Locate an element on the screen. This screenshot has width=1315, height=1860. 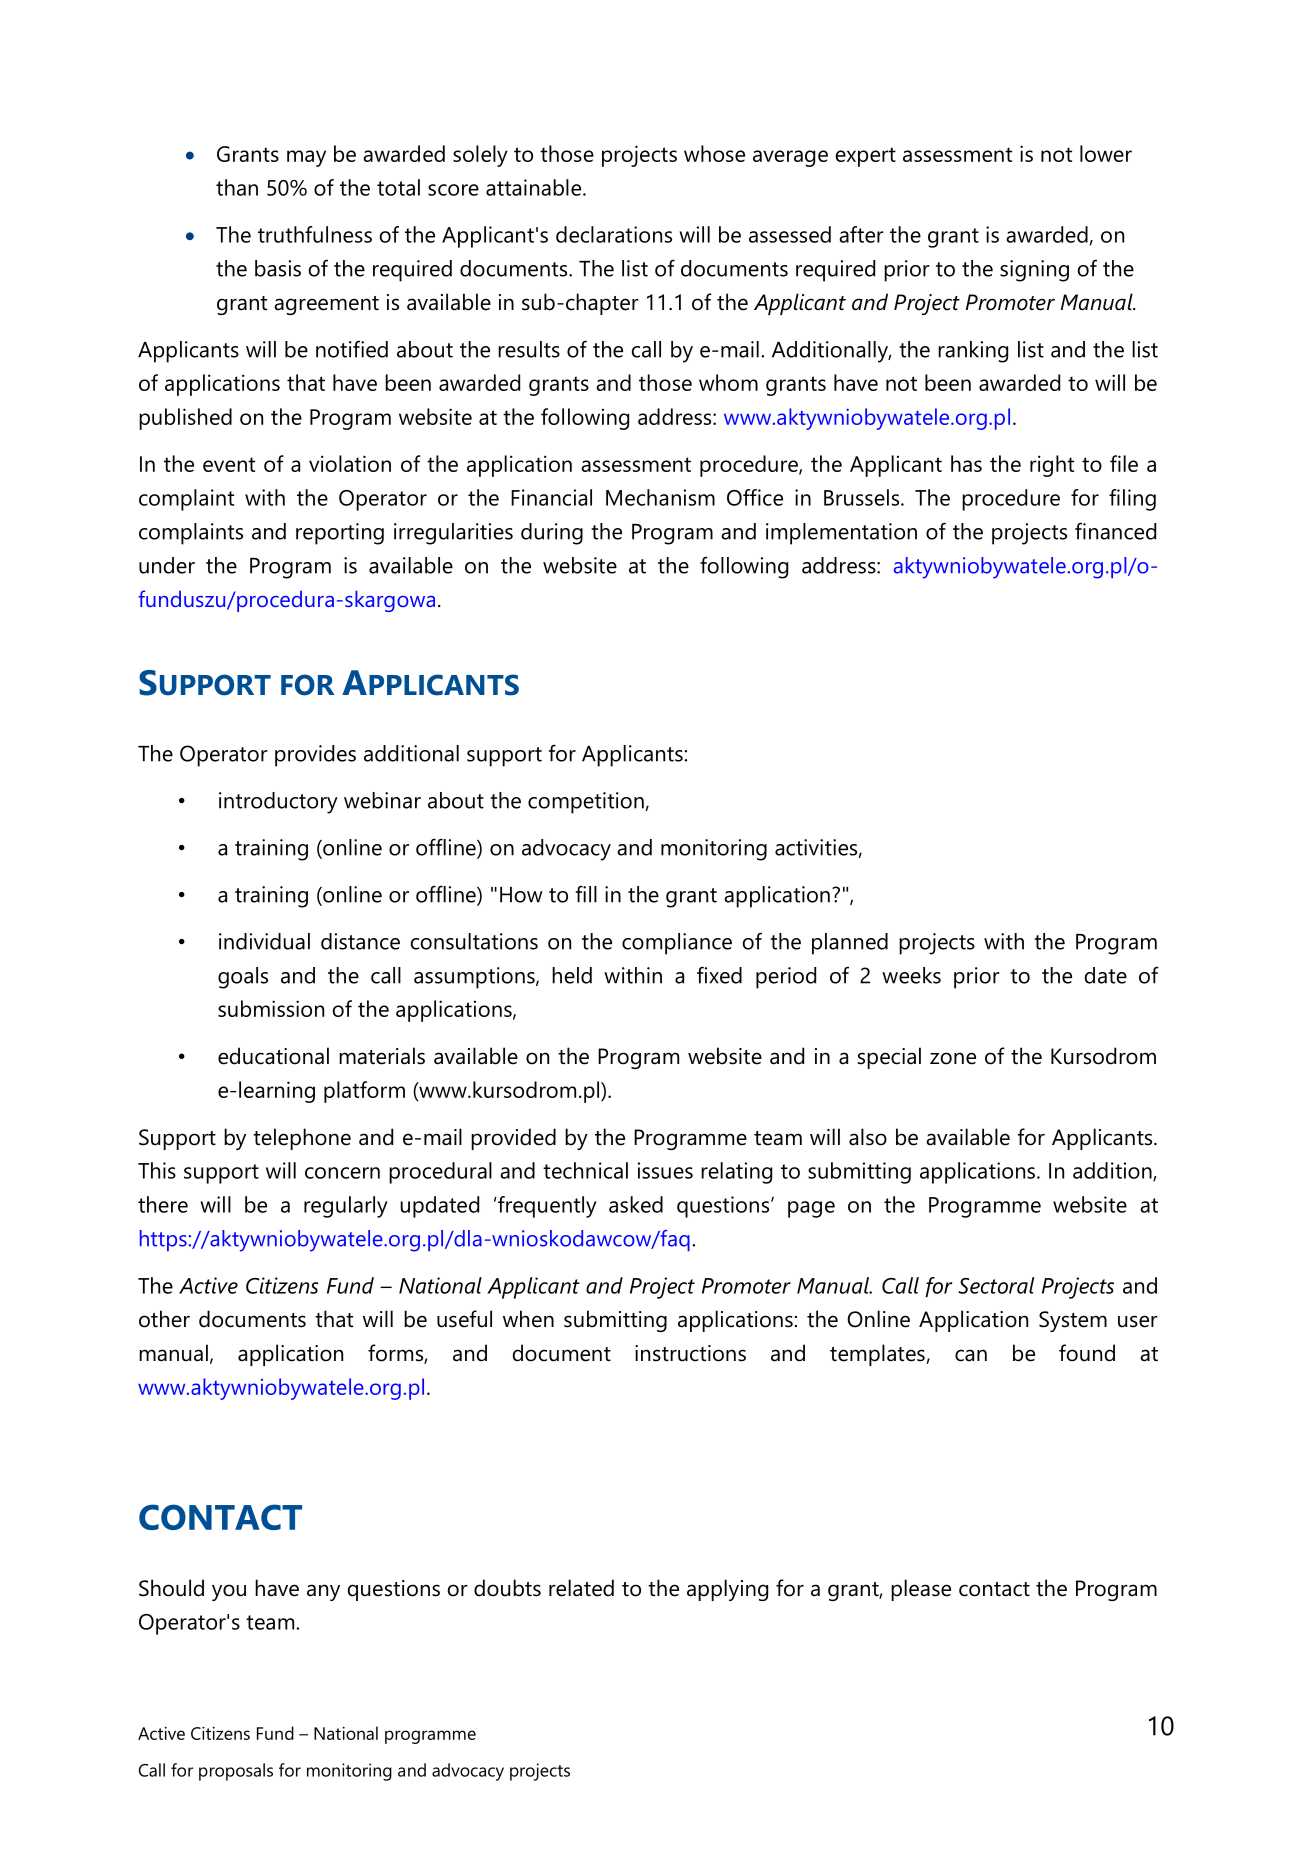
weeks is located at coordinates (911, 975).
